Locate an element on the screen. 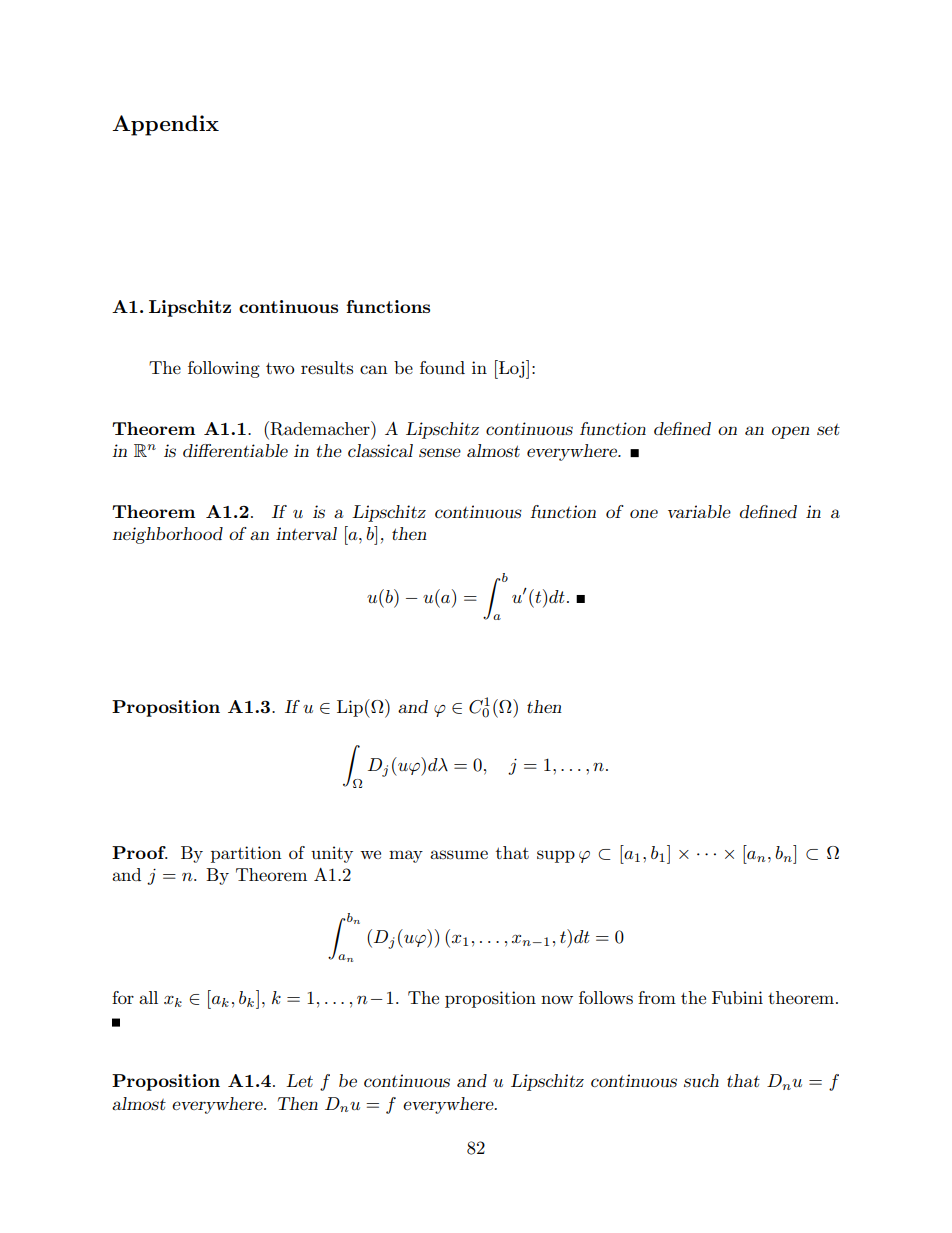 The width and height of the screenshot is (952, 1233). Appendix is located at coordinates (165, 125).
